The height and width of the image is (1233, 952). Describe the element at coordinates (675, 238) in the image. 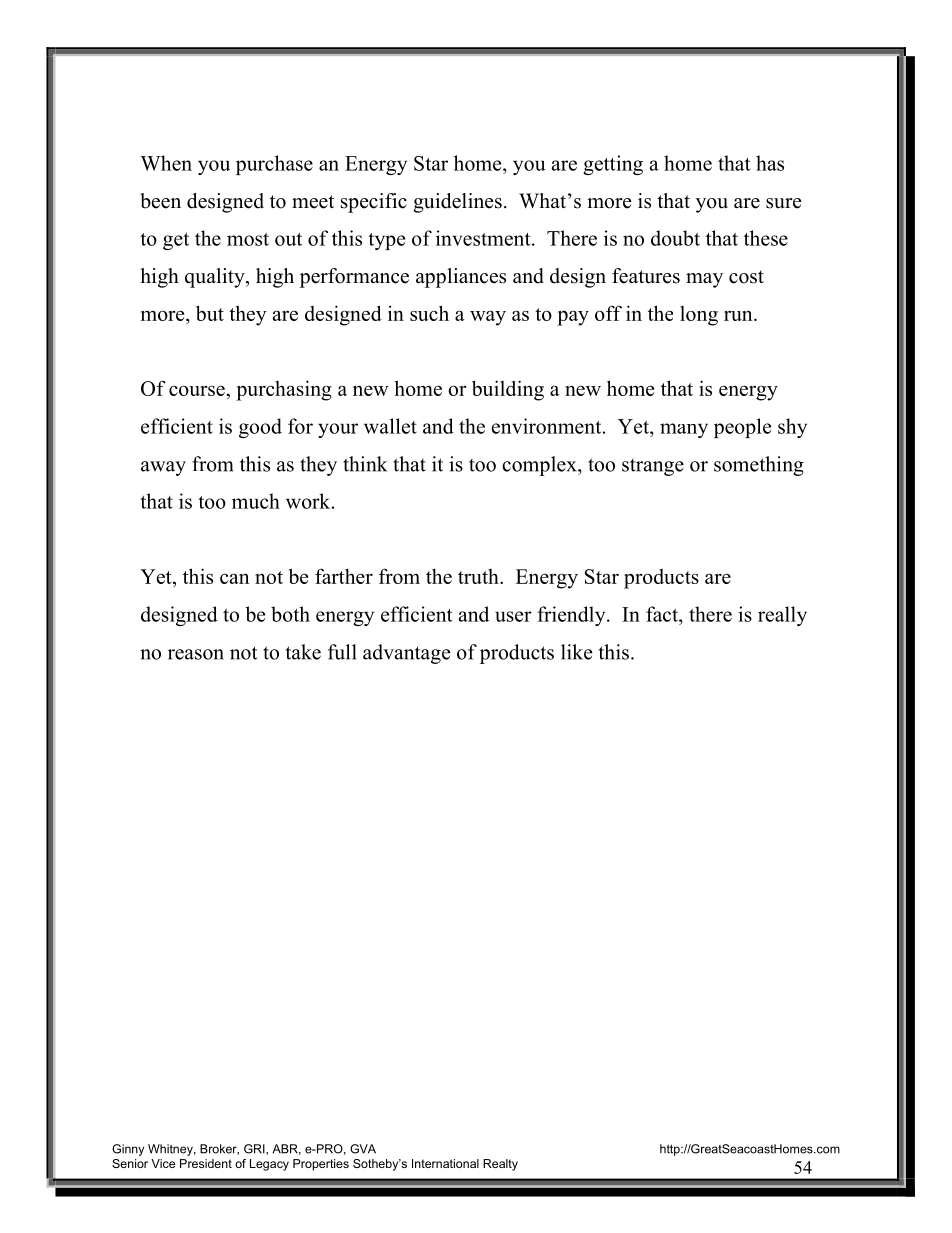

I see `doubt` at that location.
